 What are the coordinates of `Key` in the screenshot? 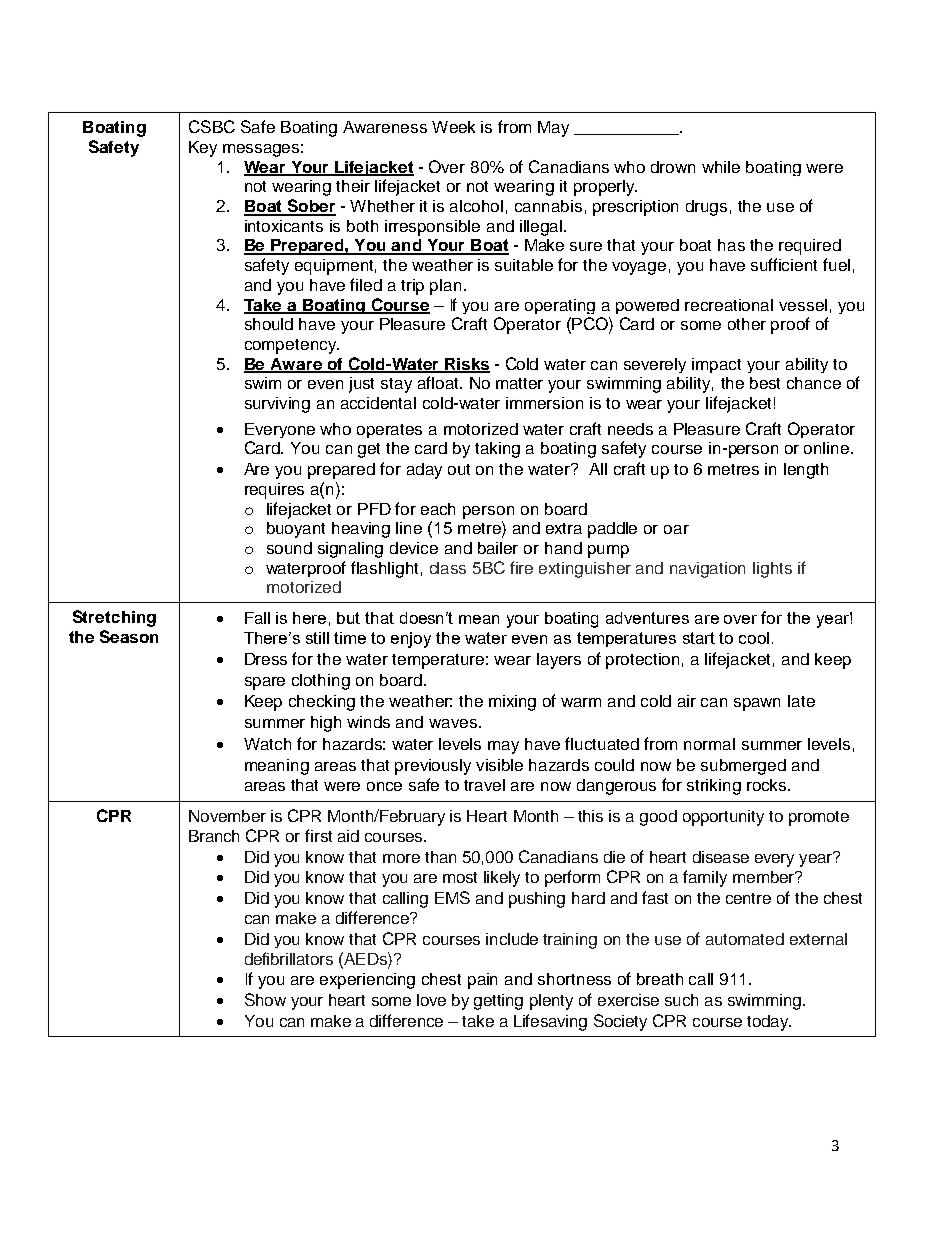 It's located at (203, 149).
